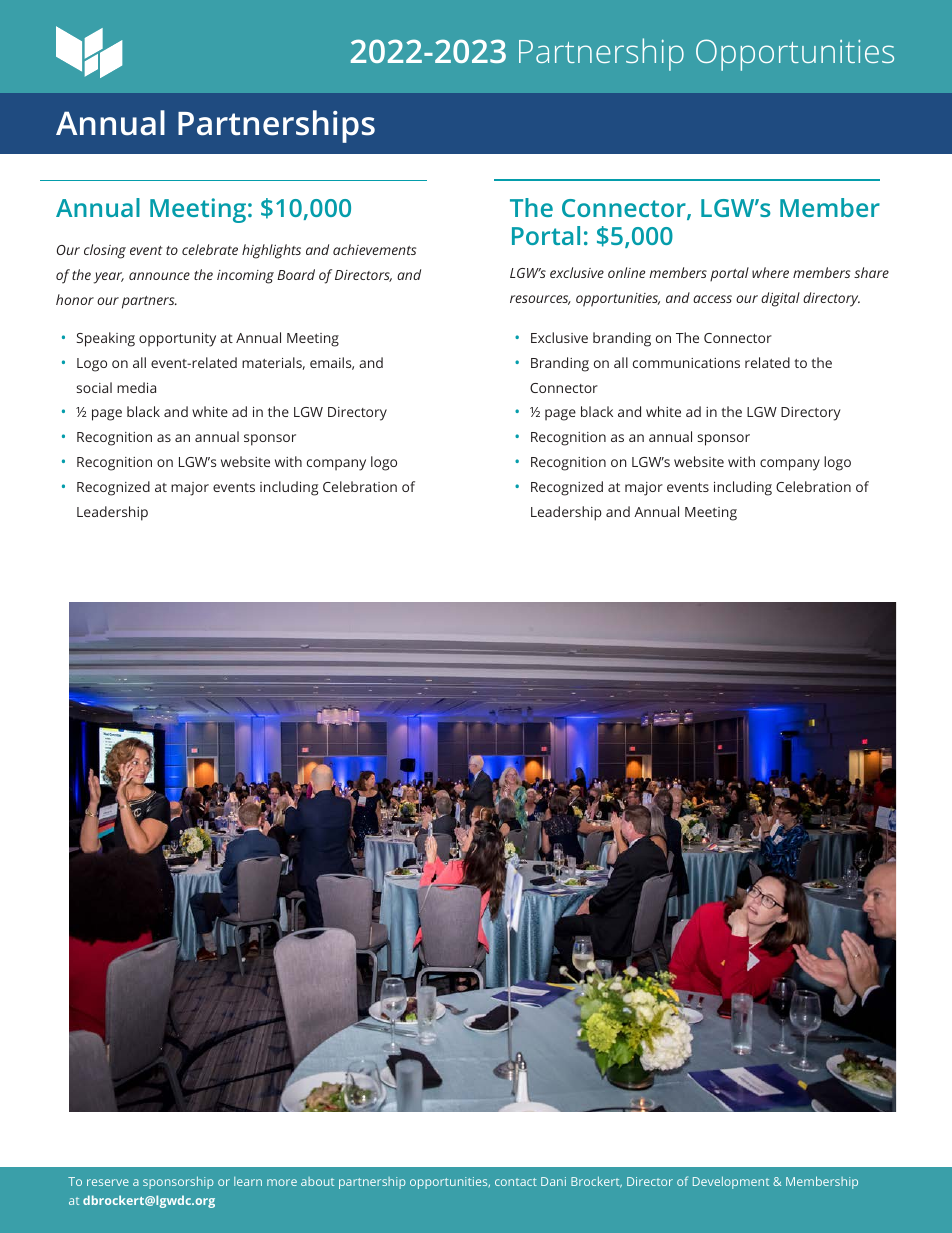 The image size is (952, 1233). I want to click on digital, so click(780, 299).
